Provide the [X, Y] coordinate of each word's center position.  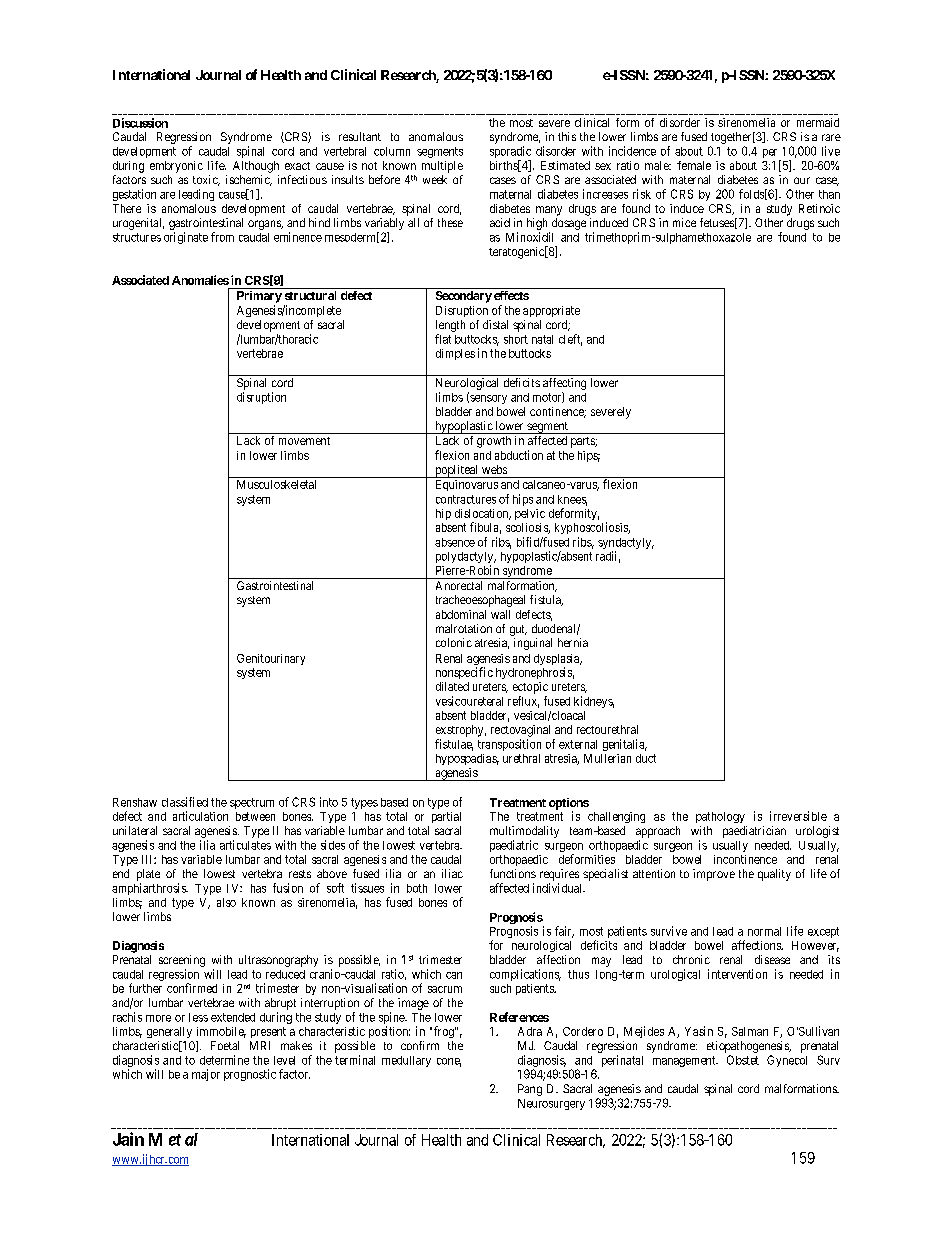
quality [774, 875]
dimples [455, 354]
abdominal [461, 614]
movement [304, 441]
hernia [573, 642]
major [206, 1075]
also [226, 902]
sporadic [510, 153]
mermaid [818, 122]
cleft [570, 340]
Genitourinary [271, 659]
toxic [206, 180]
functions [513, 873]
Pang [530, 1090]
